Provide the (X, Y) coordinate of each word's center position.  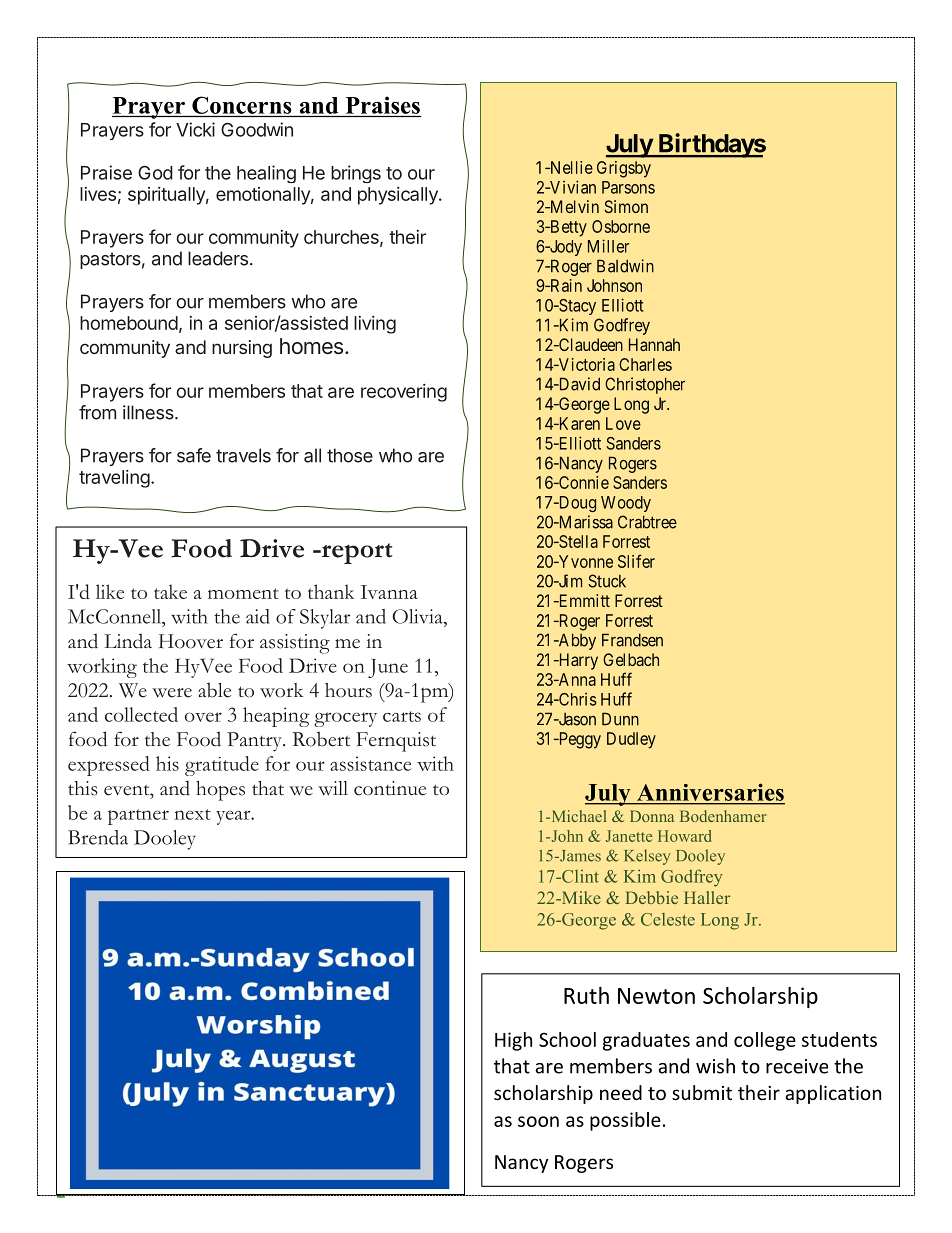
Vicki (195, 129)
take (170, 591)
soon (538, 1121)
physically (399, 196)
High (513, 1041)
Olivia (418, 616)
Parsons (628, 187)
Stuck (607, 581)
